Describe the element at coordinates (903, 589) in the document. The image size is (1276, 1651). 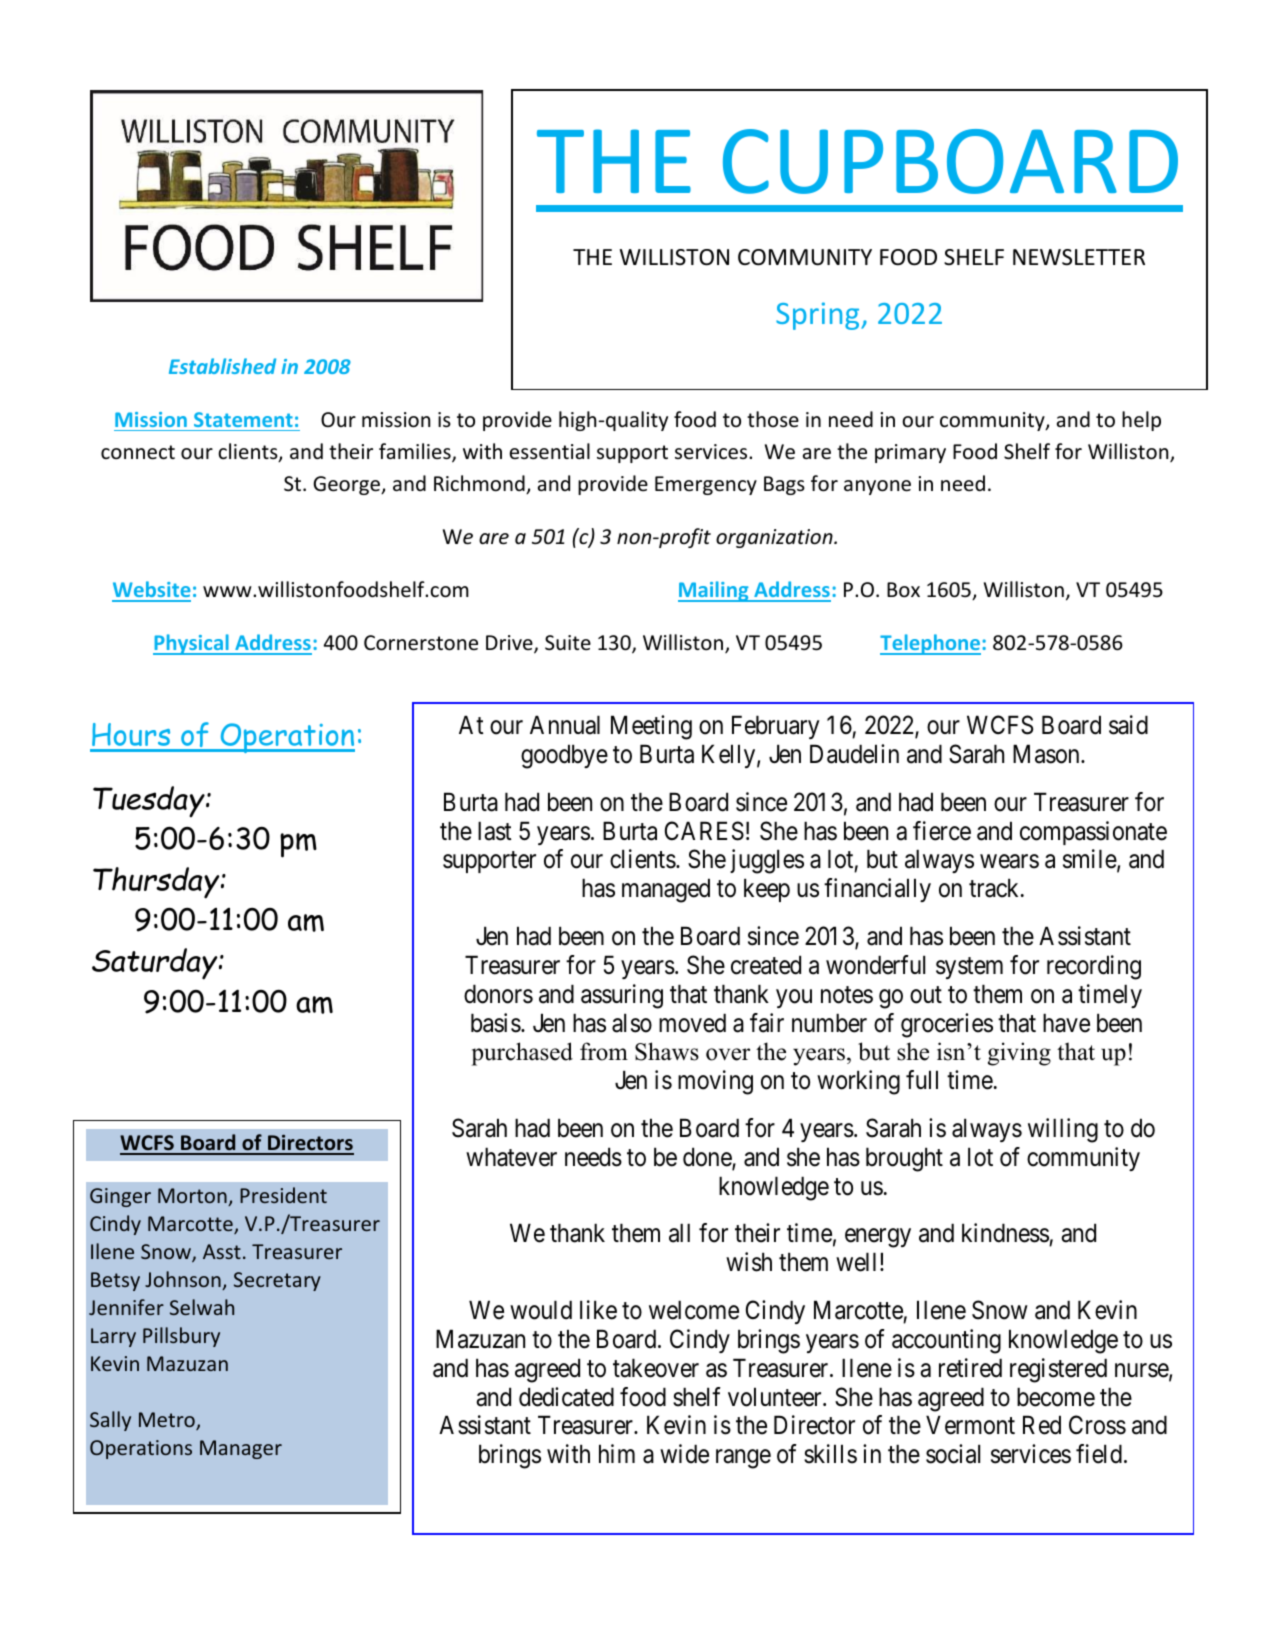
I see `Box` at that location.
